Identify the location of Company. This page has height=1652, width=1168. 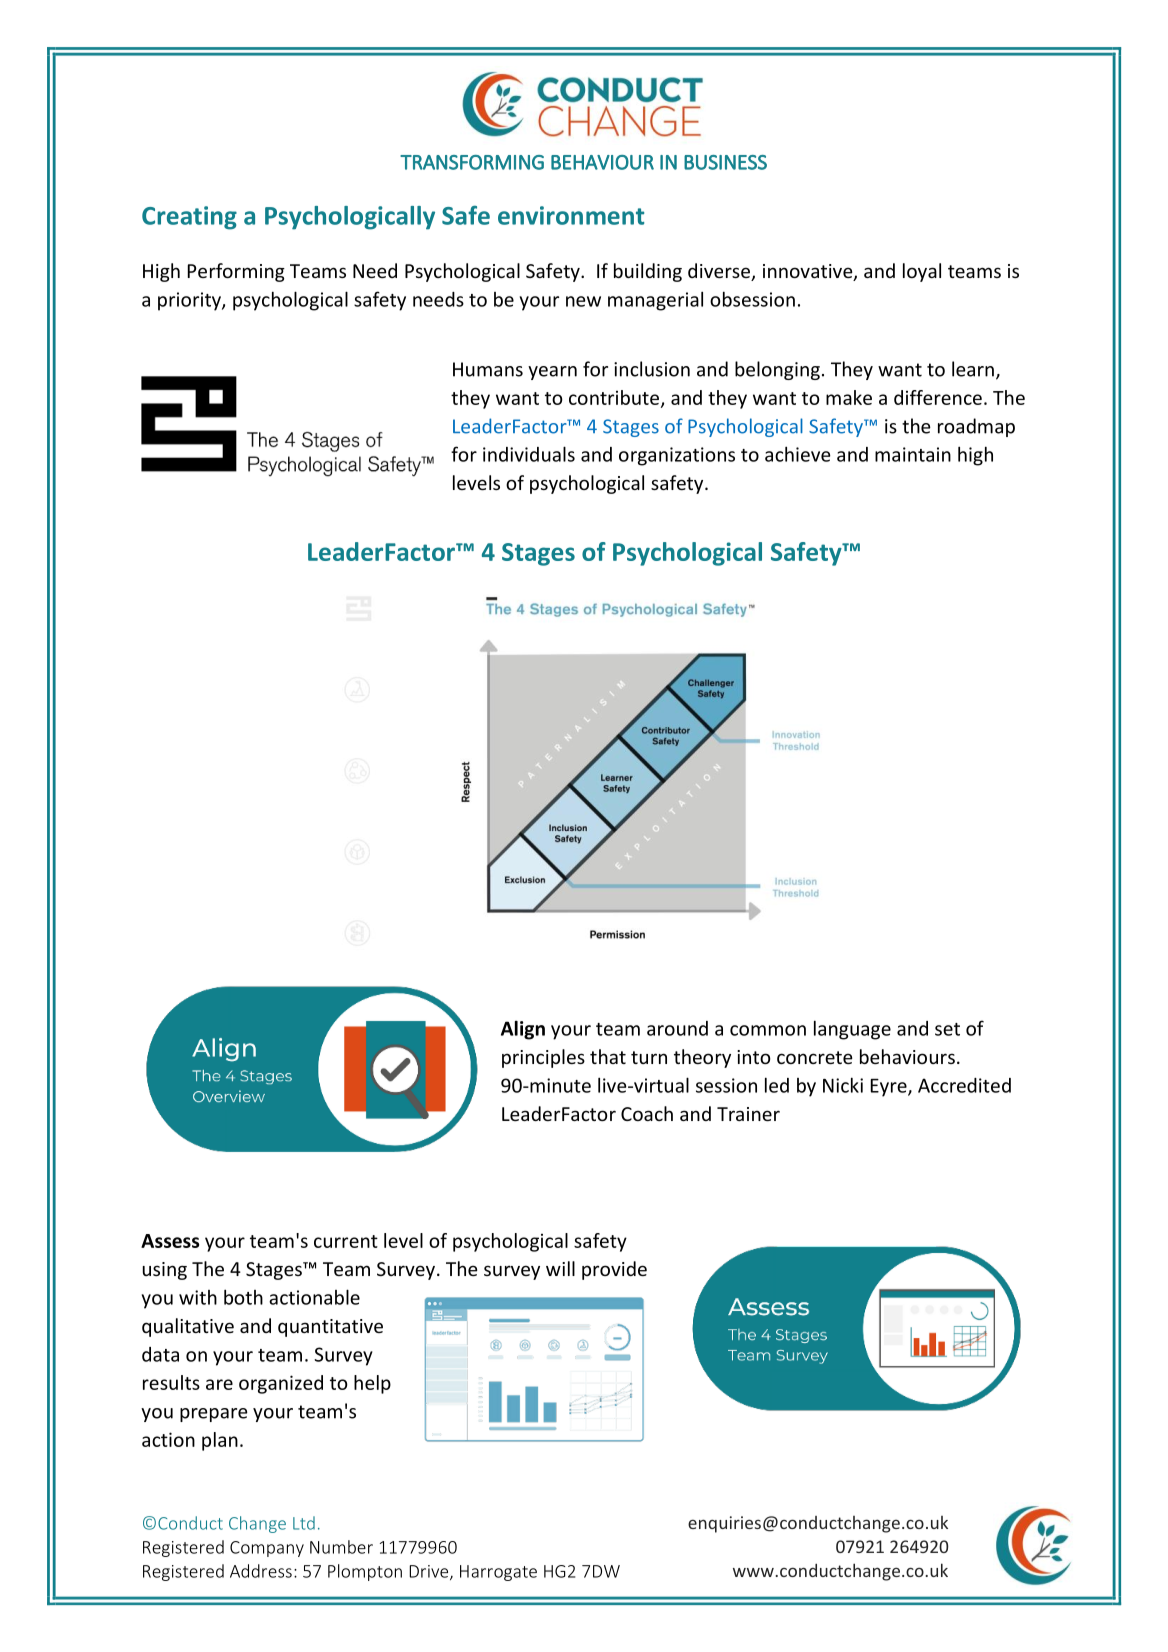
(267, 1549).
